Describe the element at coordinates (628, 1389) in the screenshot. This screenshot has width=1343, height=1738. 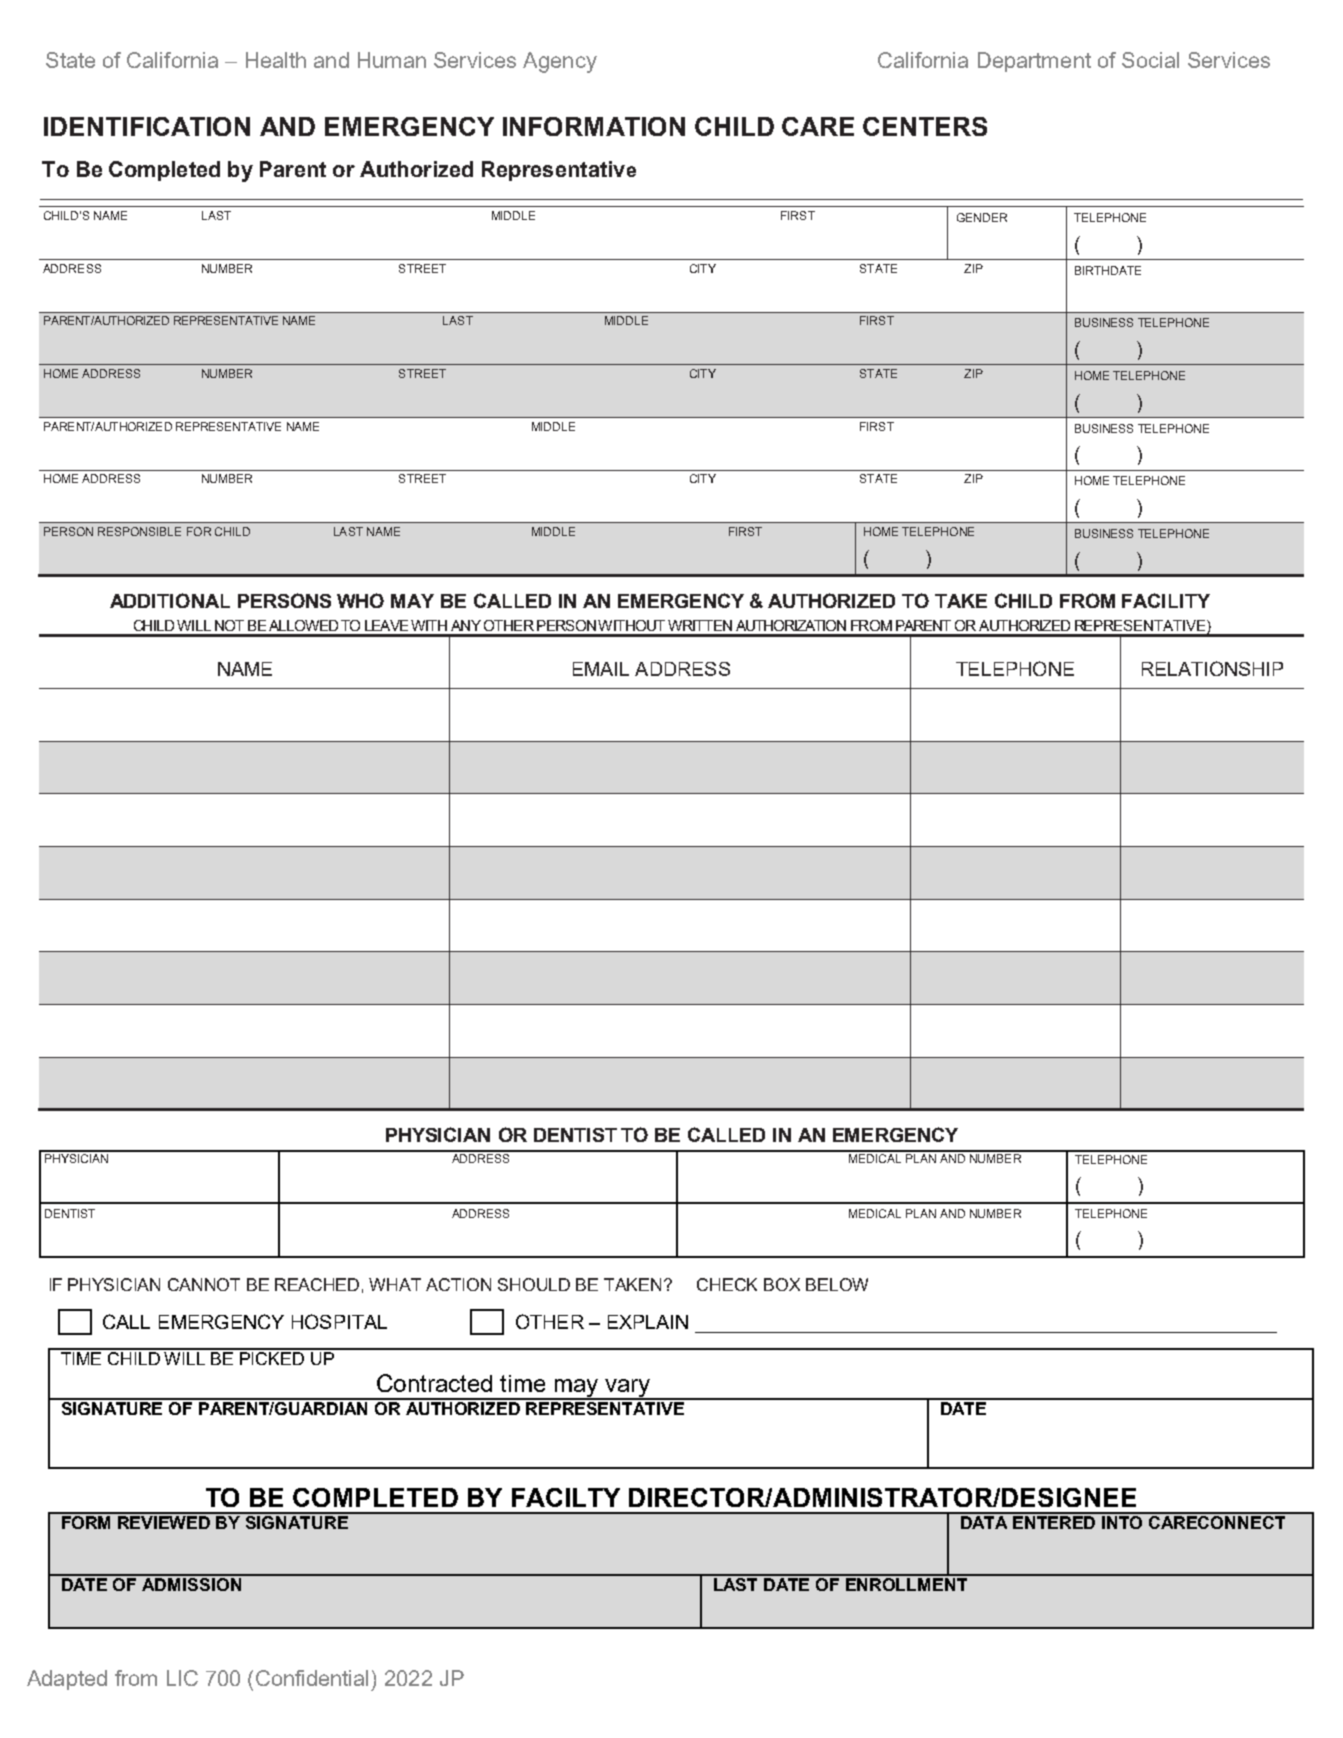
I see `vary` at that location.
